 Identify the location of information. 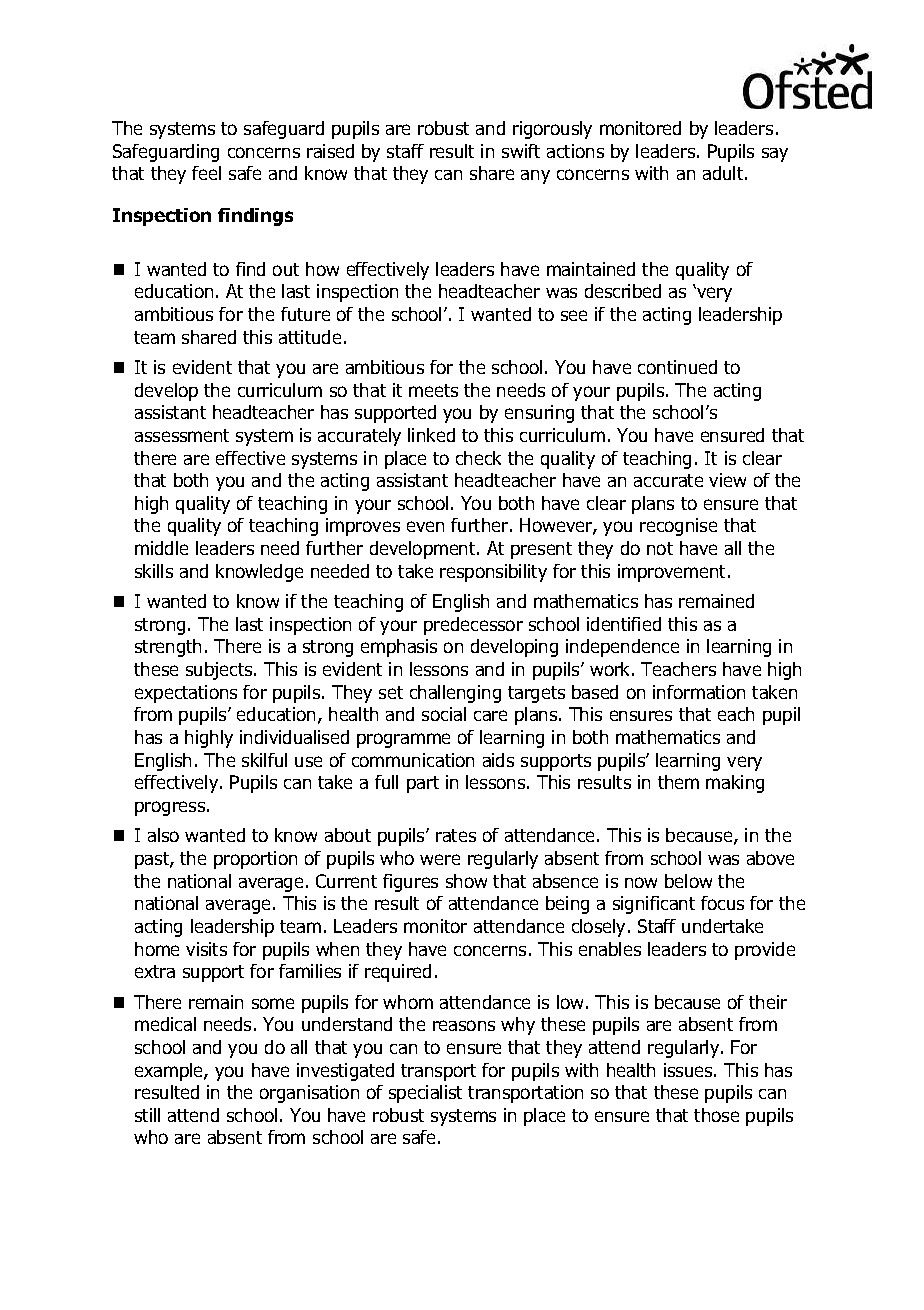
(699, 692).
